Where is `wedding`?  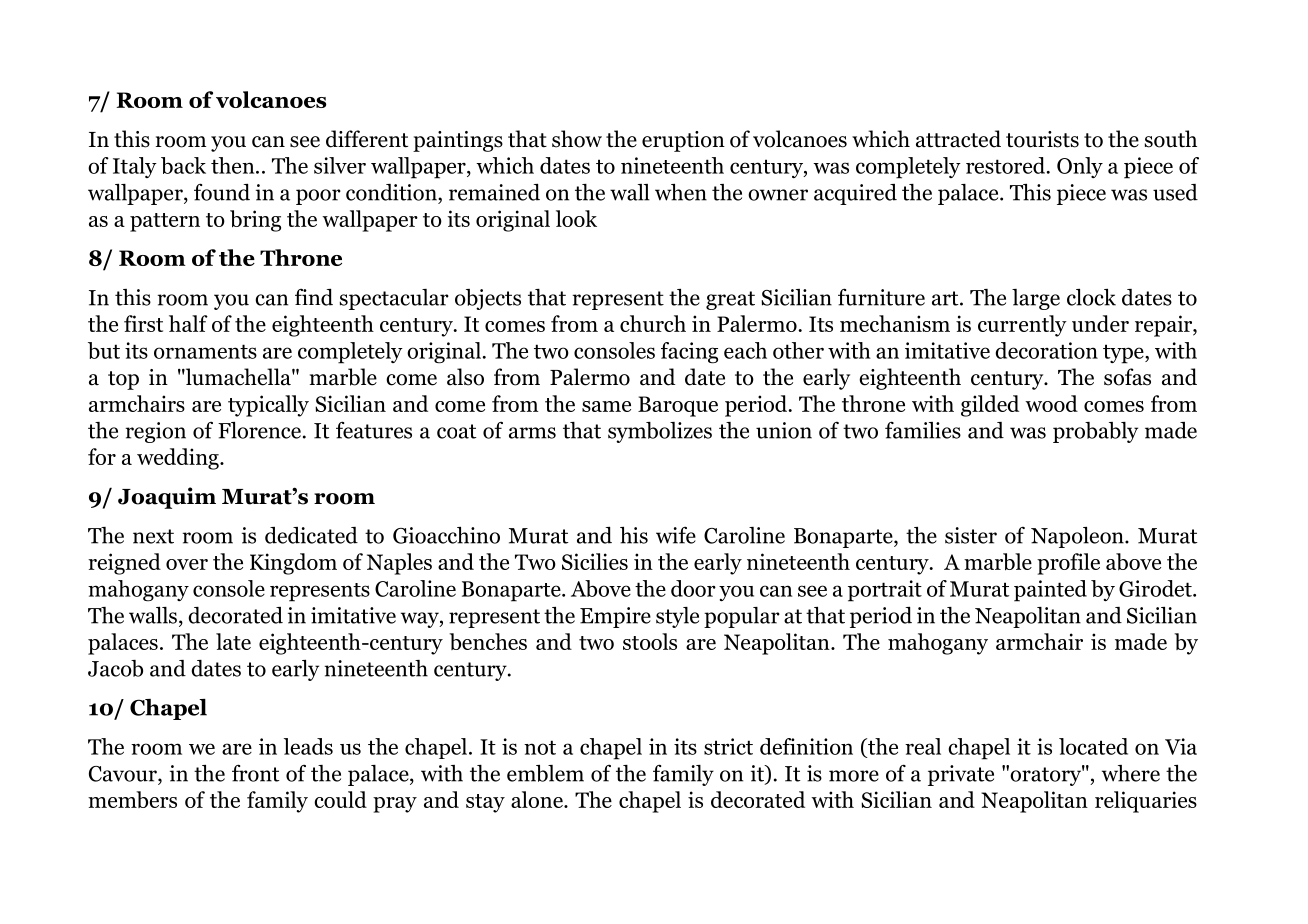 wedding is located at coordinates (179, 459).
